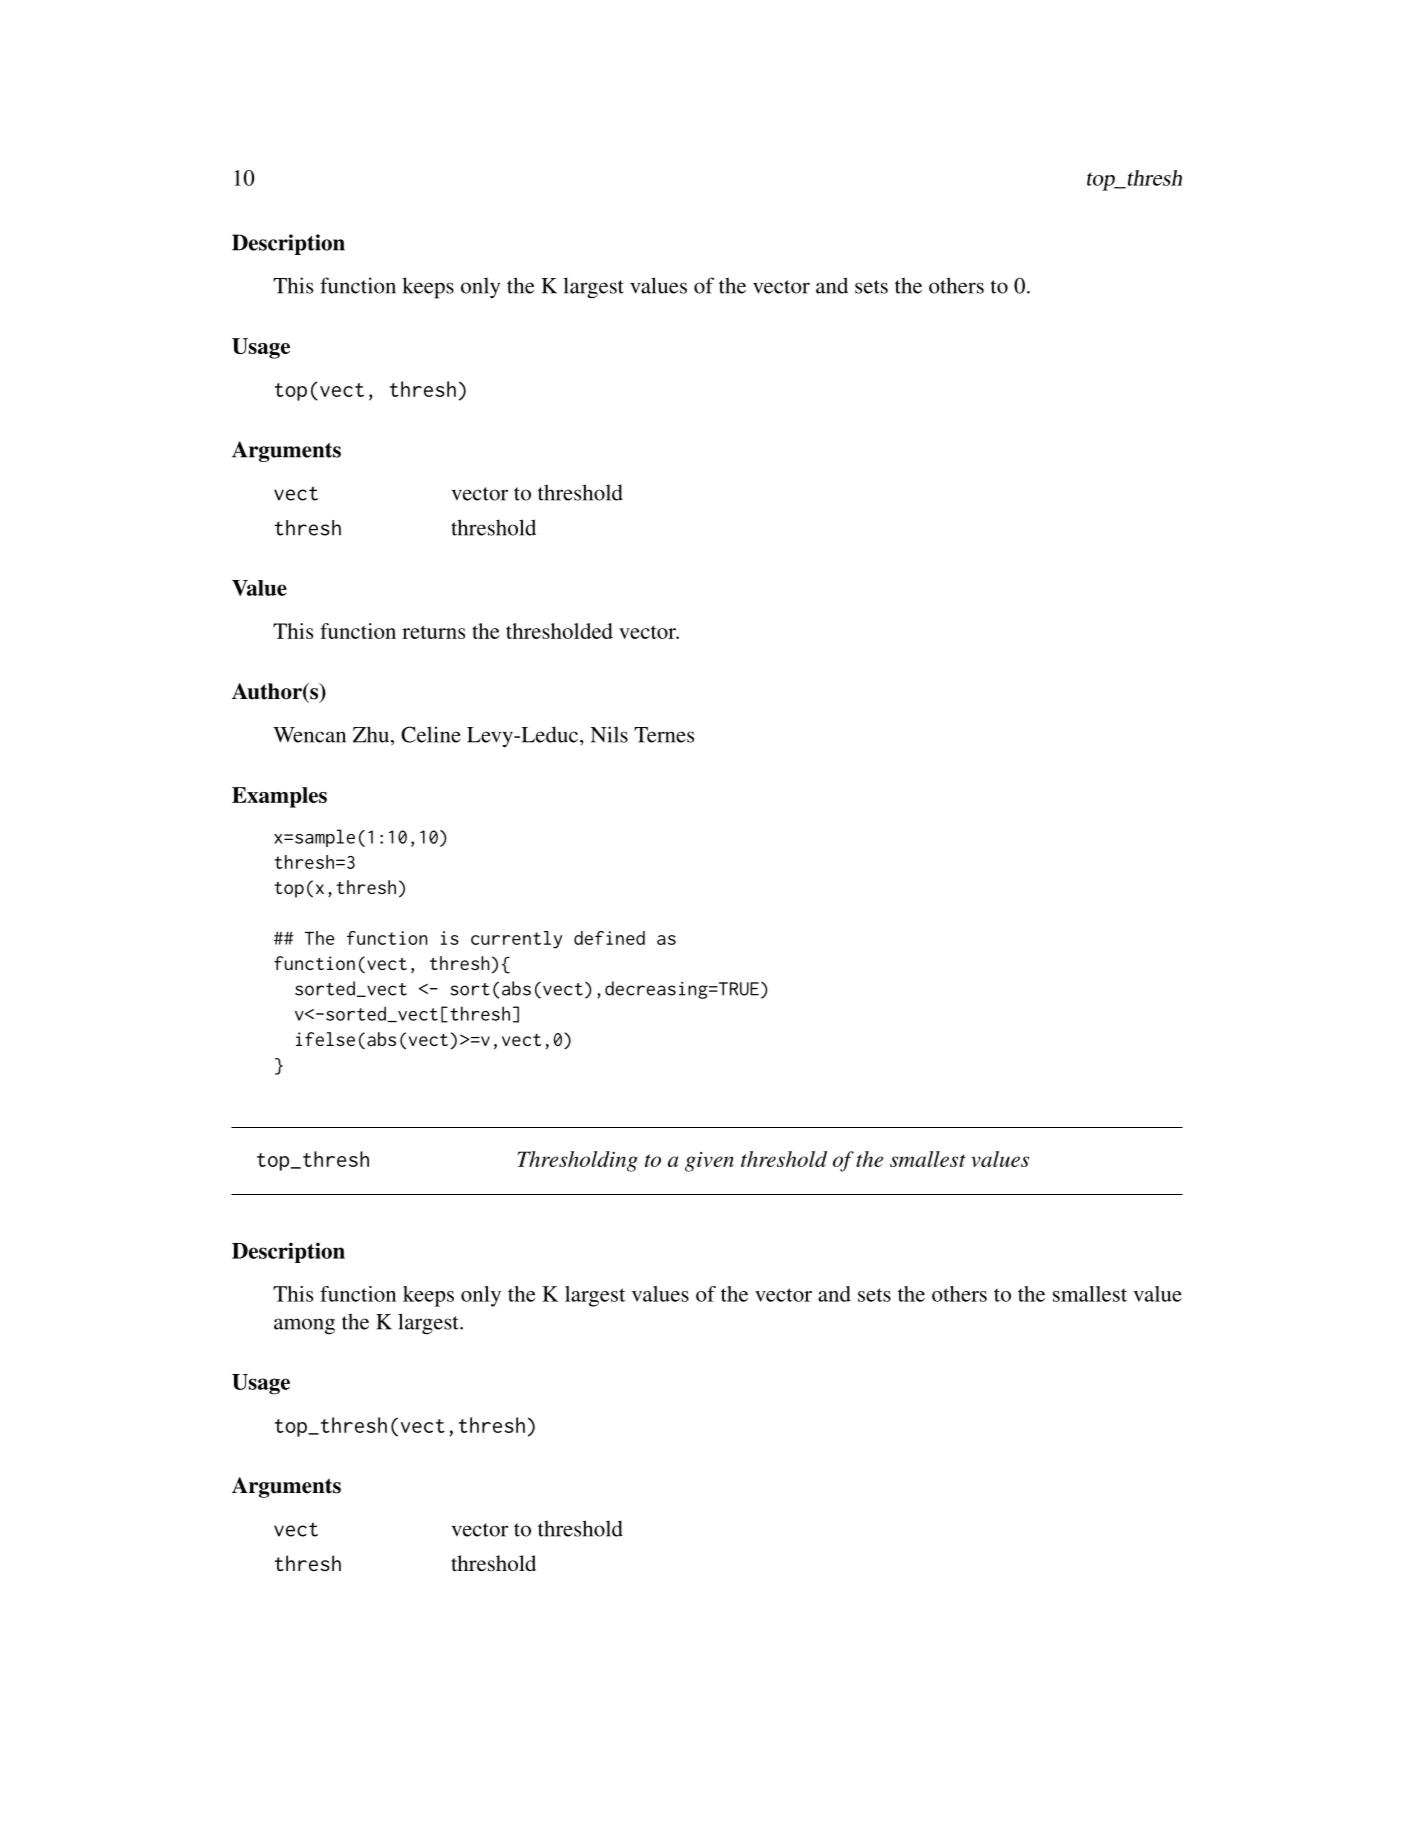 This image has height=1829, width=1413. What do you see at coordinates (304, 1326) in the image?
I see `among` at bounding box center [304, 1326].
